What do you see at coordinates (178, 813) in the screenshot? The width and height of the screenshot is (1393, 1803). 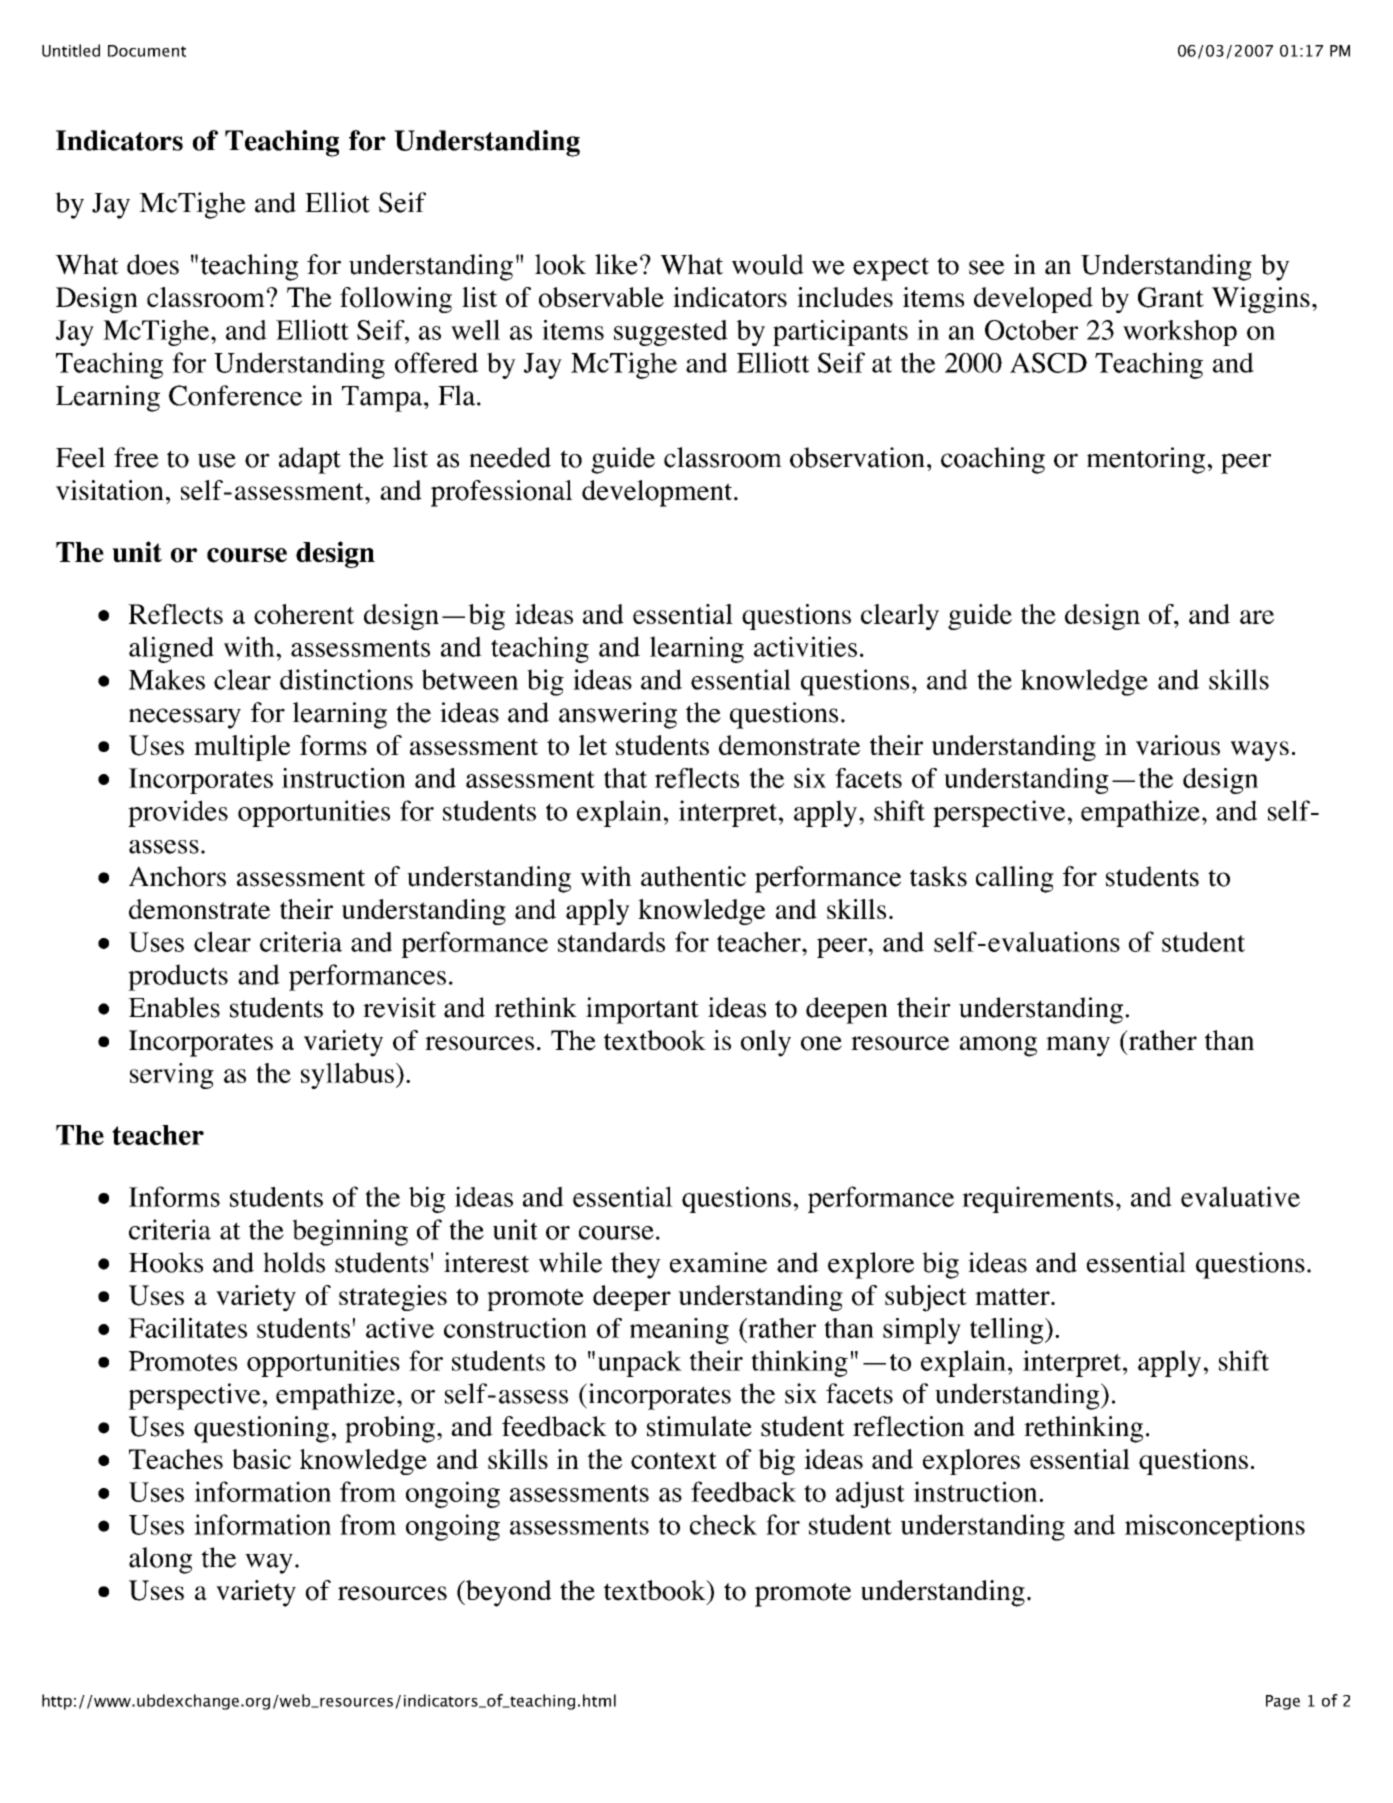 I see `provides` at bounding box center [178, 813].
